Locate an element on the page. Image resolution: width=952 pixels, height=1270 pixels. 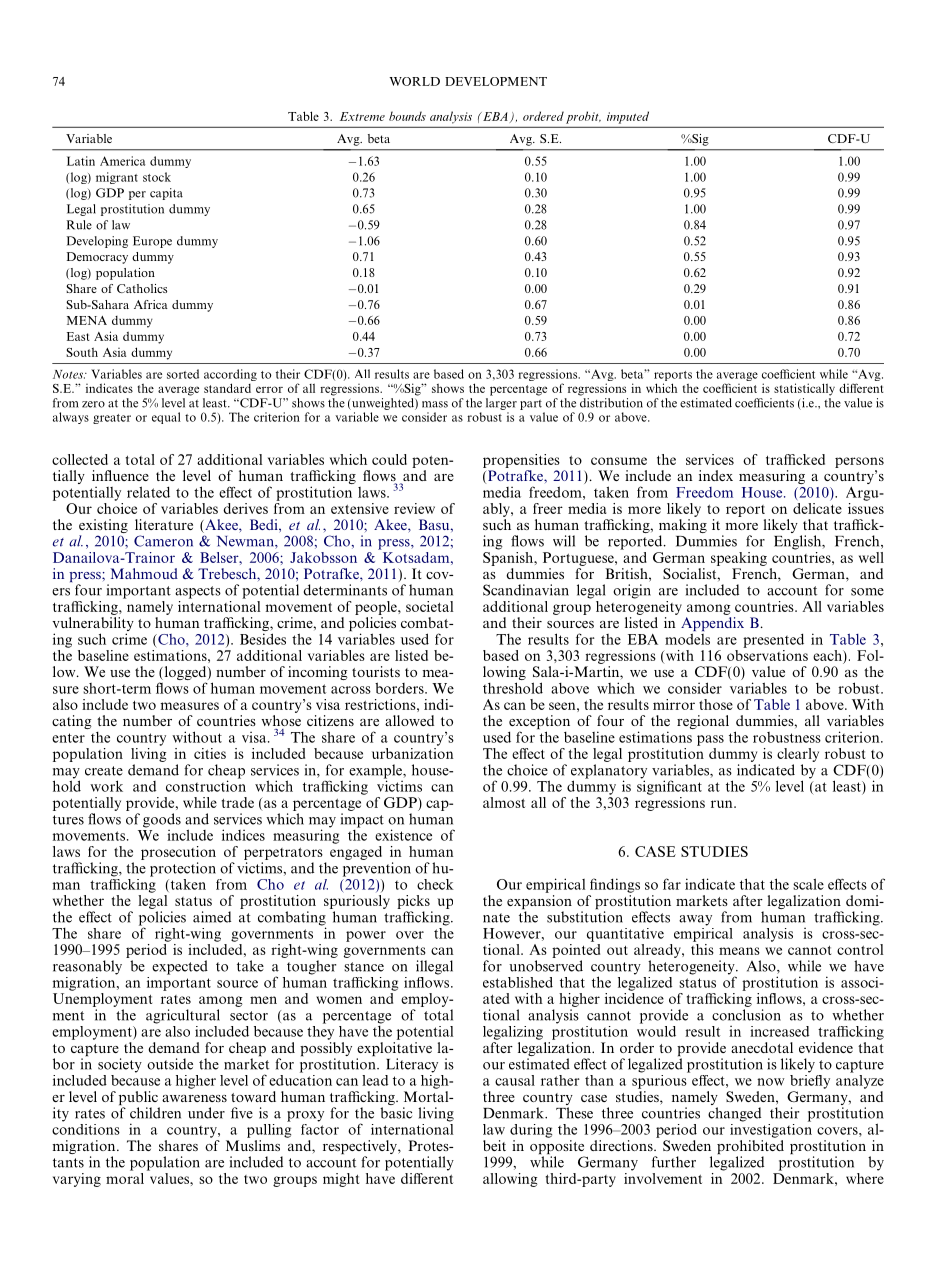
America is located at coordinates (122, 161).
